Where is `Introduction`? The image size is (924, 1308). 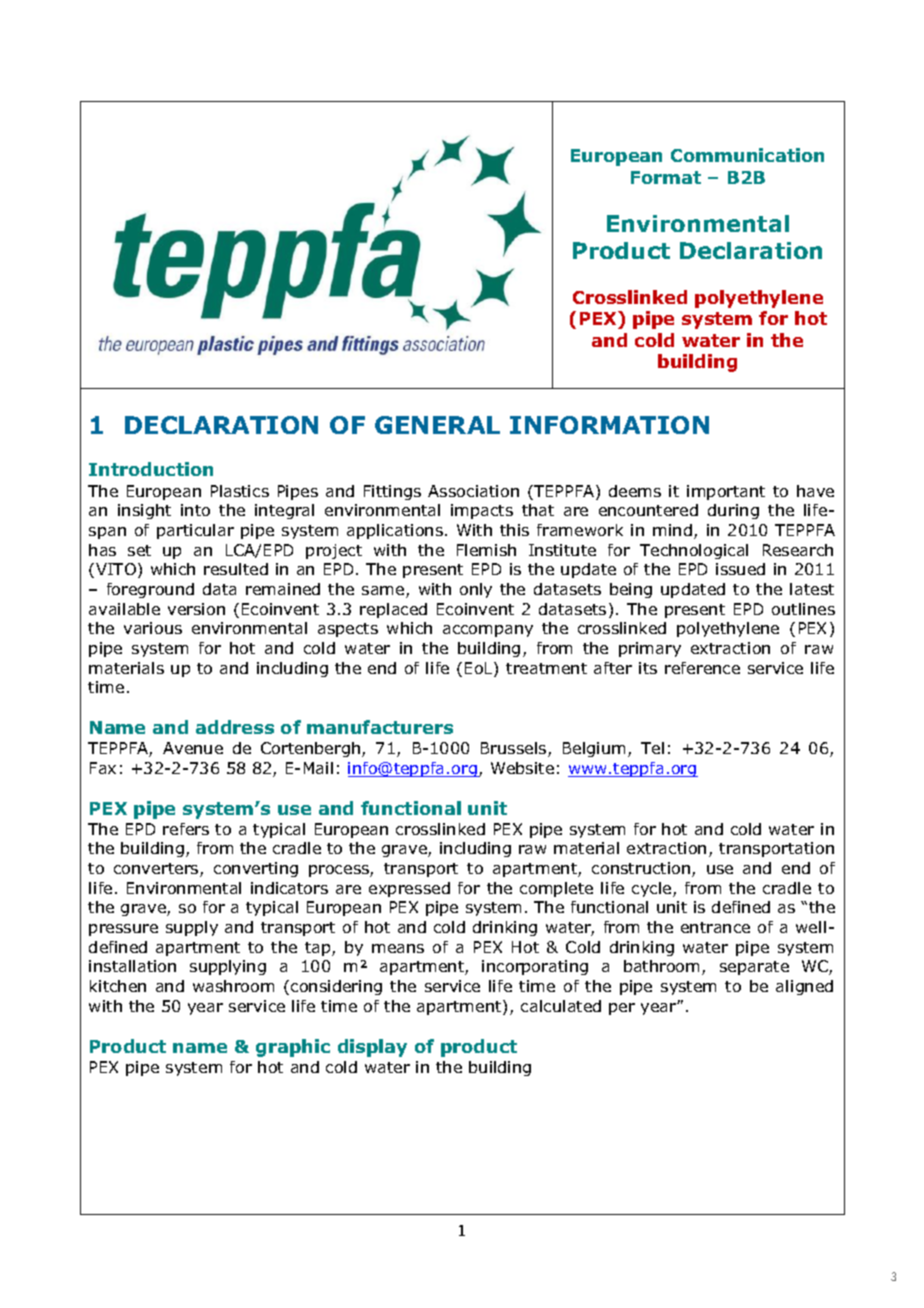
Introduction is located at coordinates (151, 469).
